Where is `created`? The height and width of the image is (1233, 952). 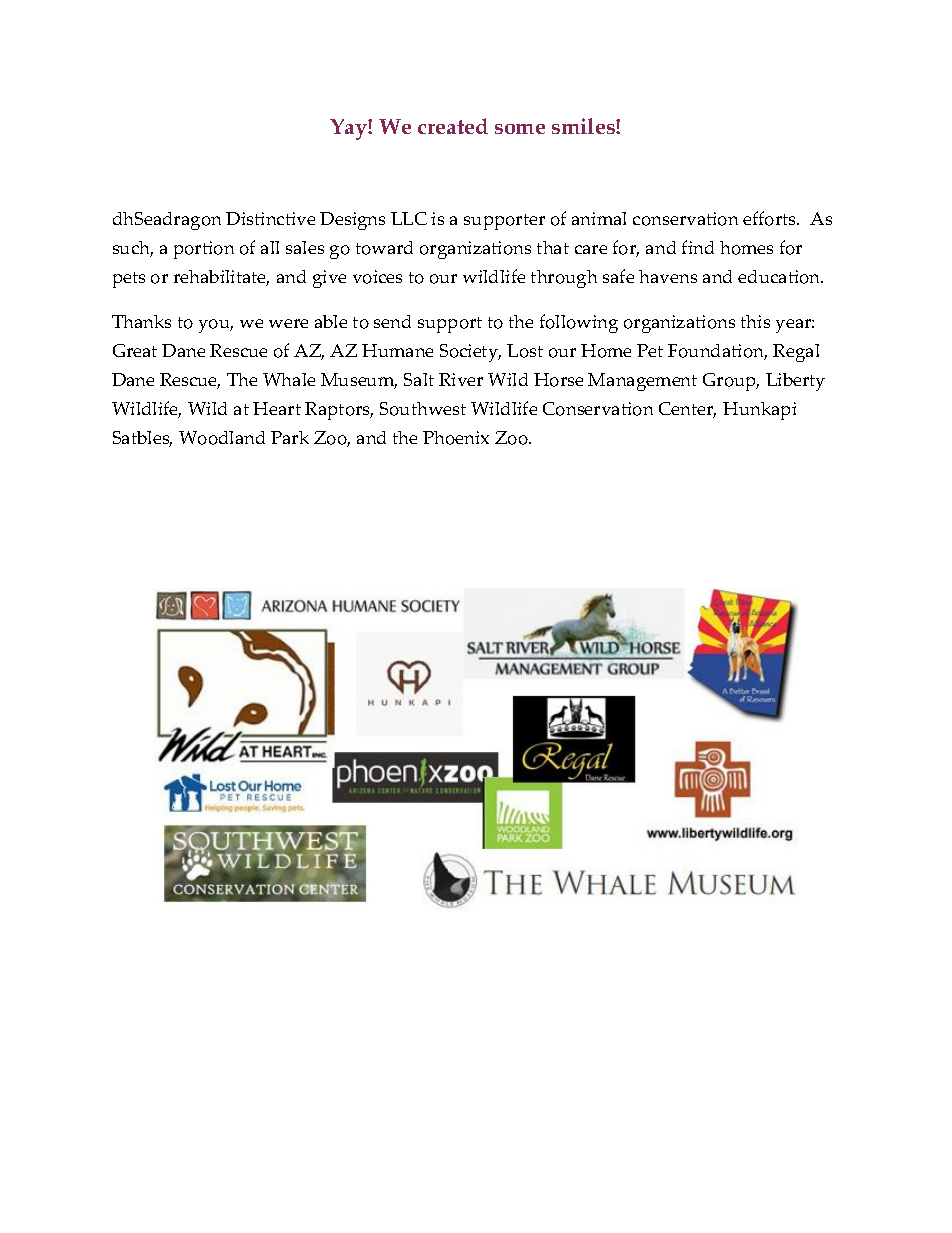
created is located at coordinates (453, 126).
